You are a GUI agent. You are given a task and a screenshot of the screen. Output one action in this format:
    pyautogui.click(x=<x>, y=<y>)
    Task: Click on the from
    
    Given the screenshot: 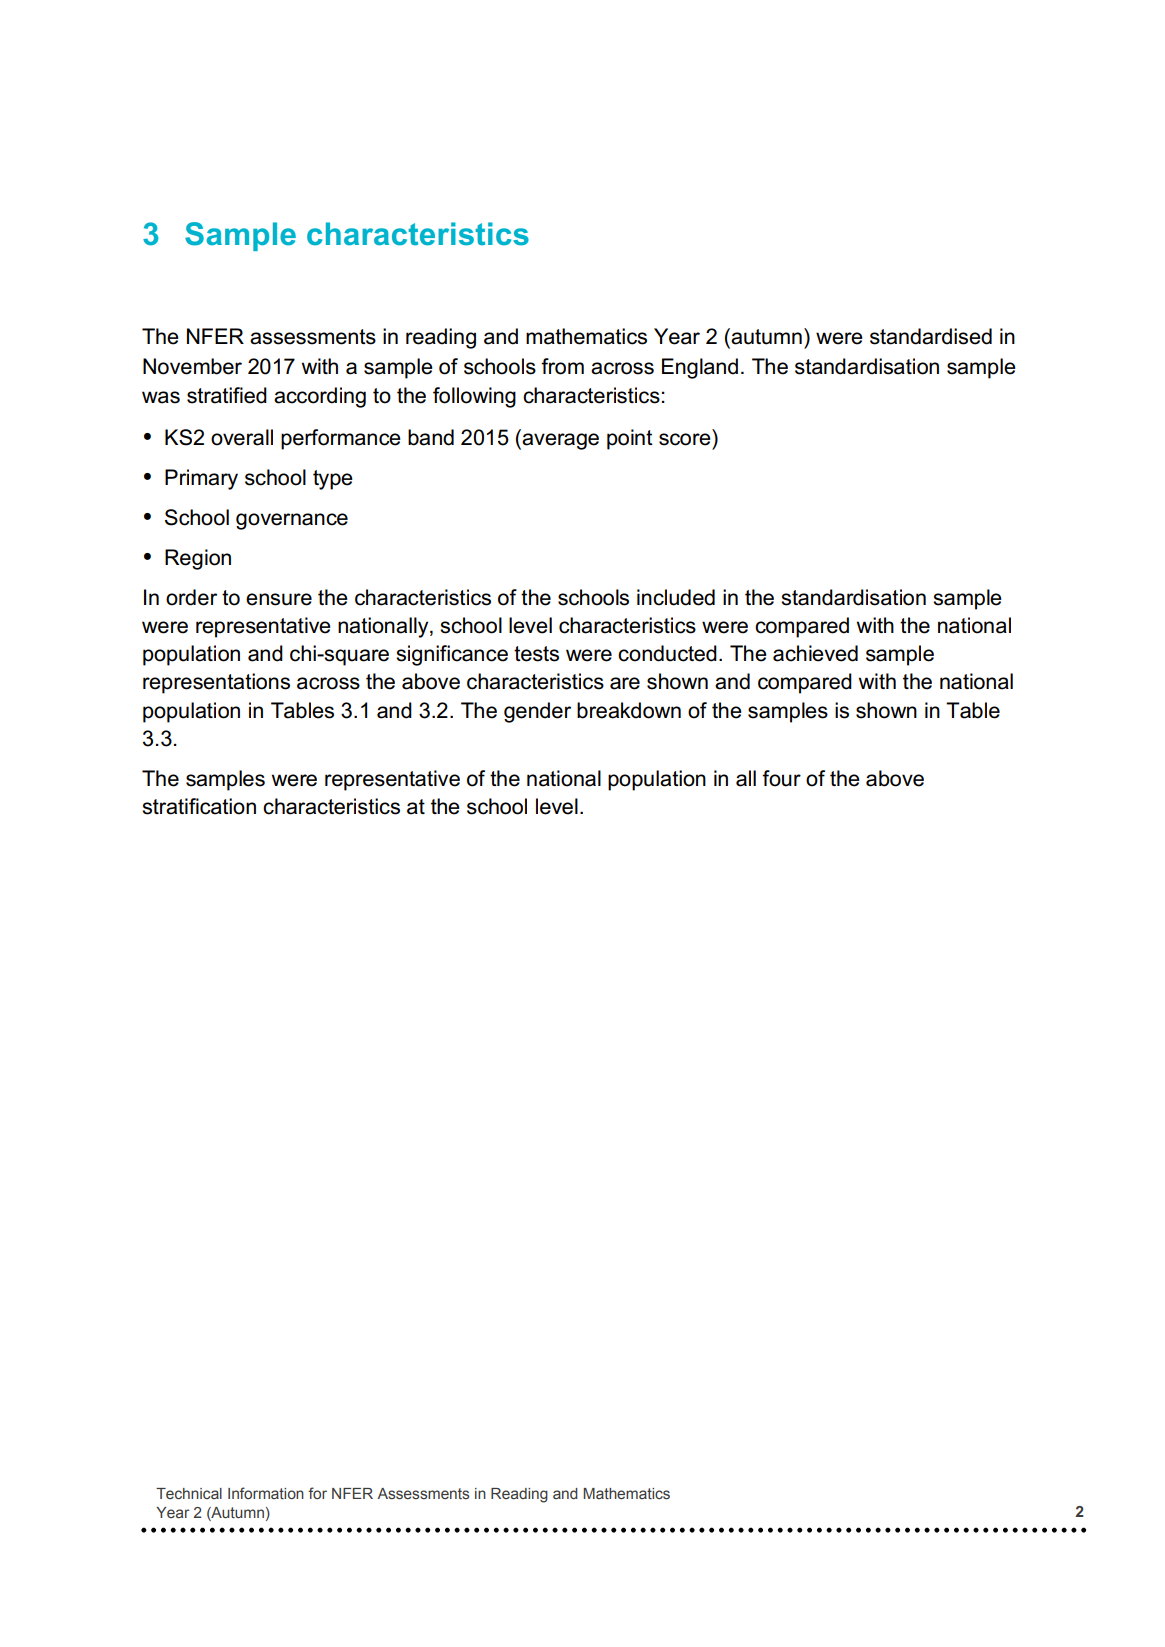 What is the action you would take?
    pyautogui.click(x=562, y=366)
